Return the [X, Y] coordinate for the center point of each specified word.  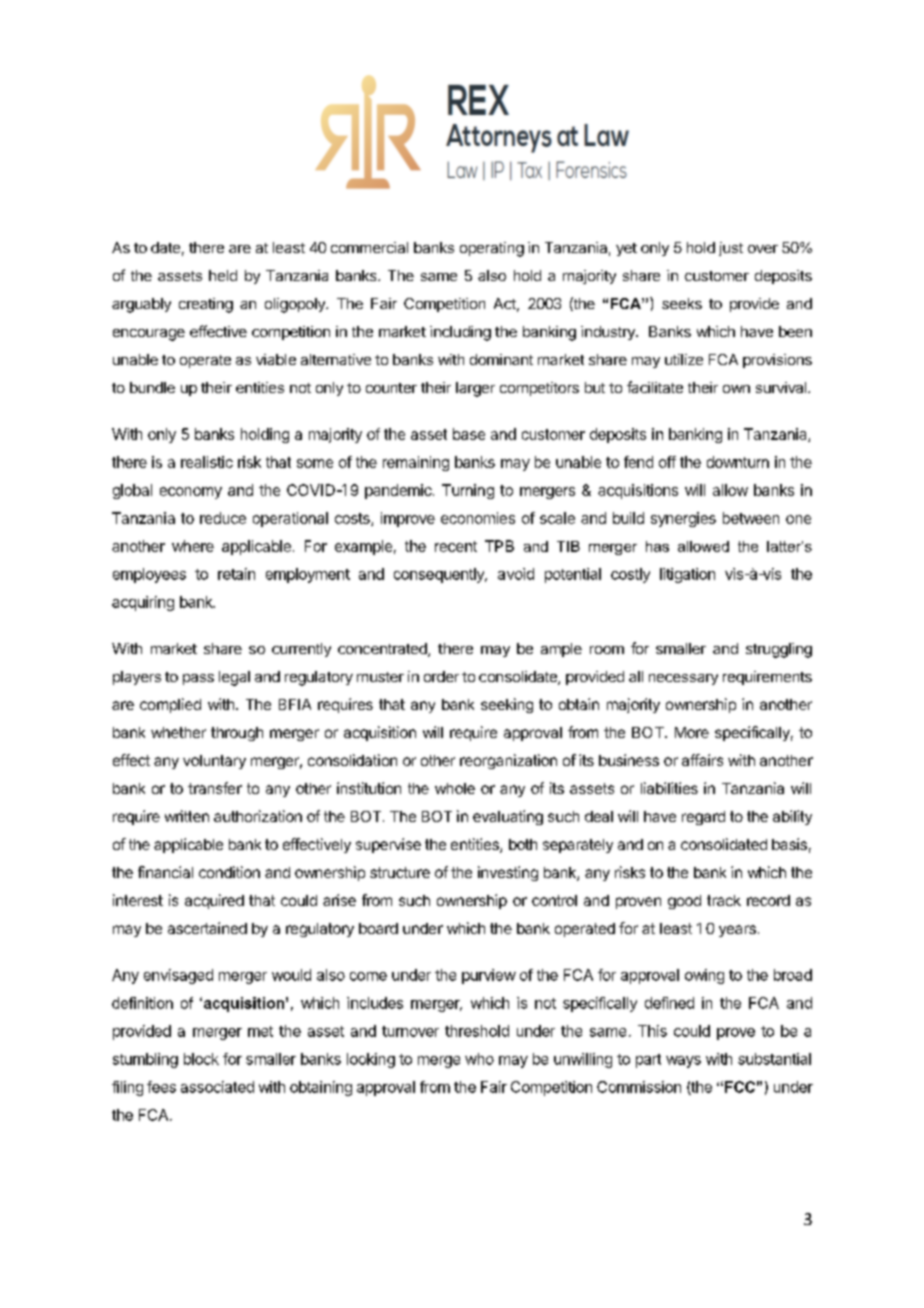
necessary [683, 679]
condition [229, 872]
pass [198, 679]
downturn [738, 462]
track [724, 900]
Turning [468, 491]
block [201, 1059]
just [731, 249]
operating [492, 249]
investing [508, 873]
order [441, 676]
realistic [207, 462]
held [223, 275]
